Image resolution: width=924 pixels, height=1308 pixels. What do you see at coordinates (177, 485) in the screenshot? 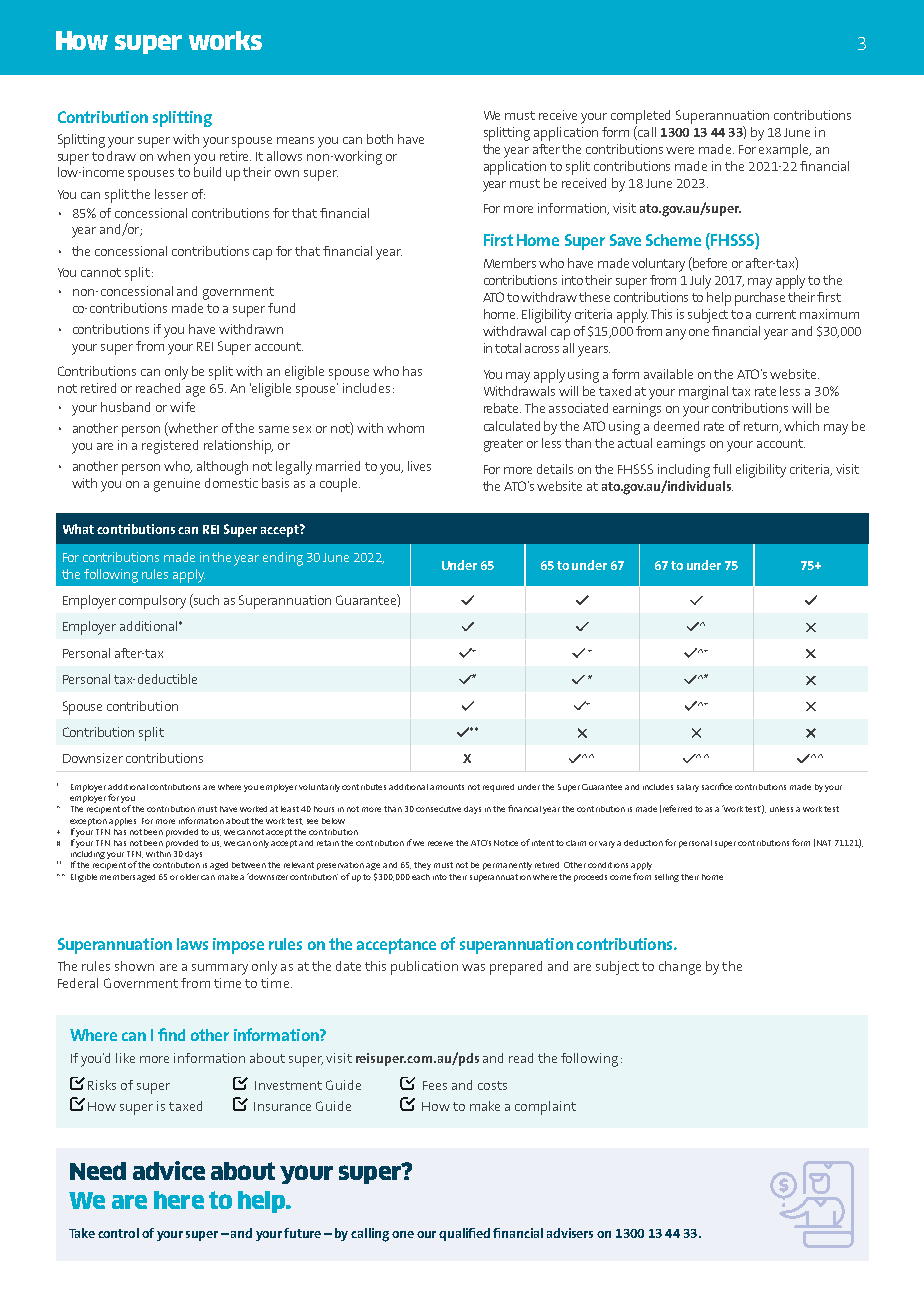
I see `genuine` at bounding box center [177, 485].
